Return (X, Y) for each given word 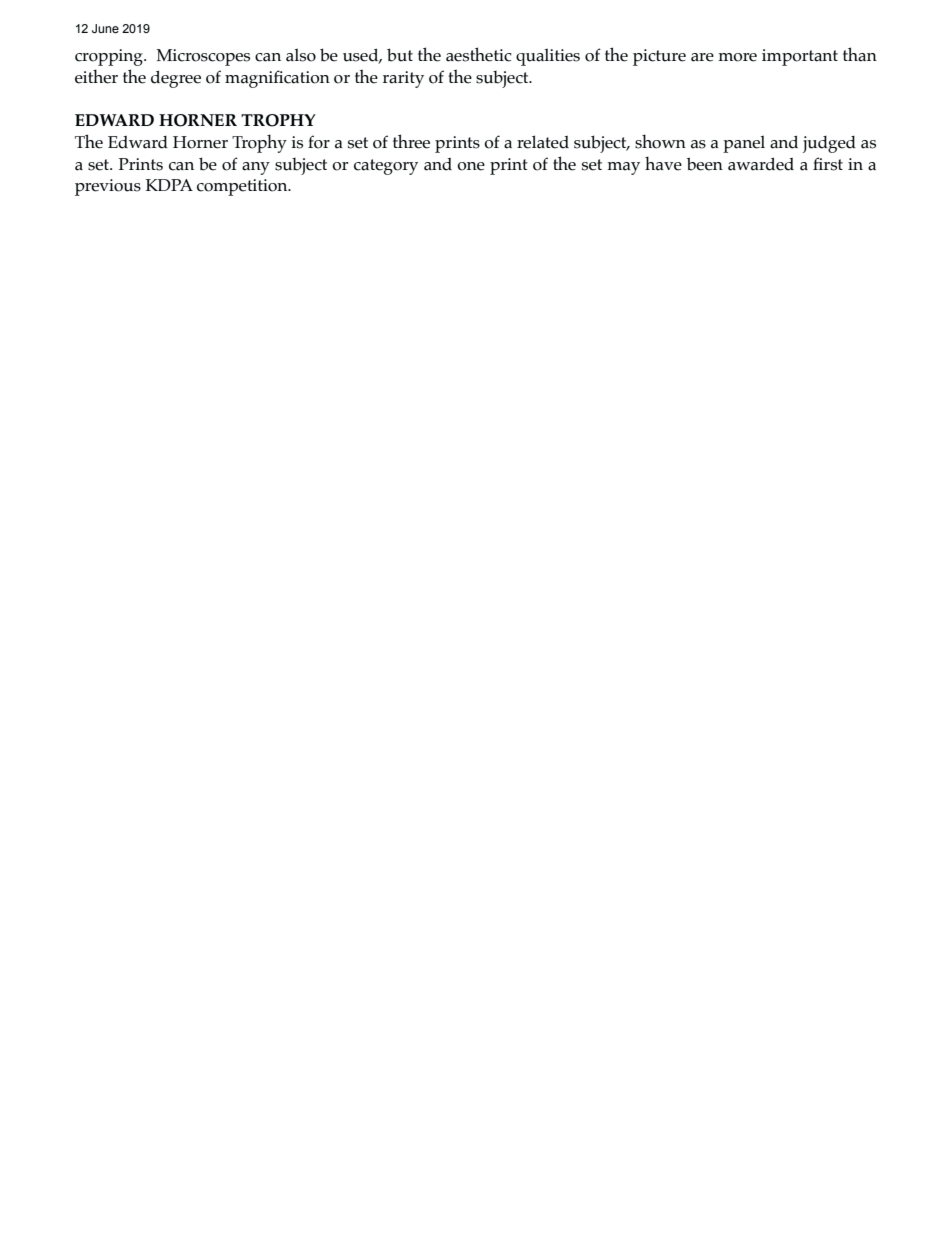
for (319, 142)
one (471, 166)
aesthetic (479, 54)
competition (243, 187)
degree (176, 79)
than (860, 54)
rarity (403, 79)
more (737, 57)
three (411, 141)
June (105, 28)
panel (744, 144)
